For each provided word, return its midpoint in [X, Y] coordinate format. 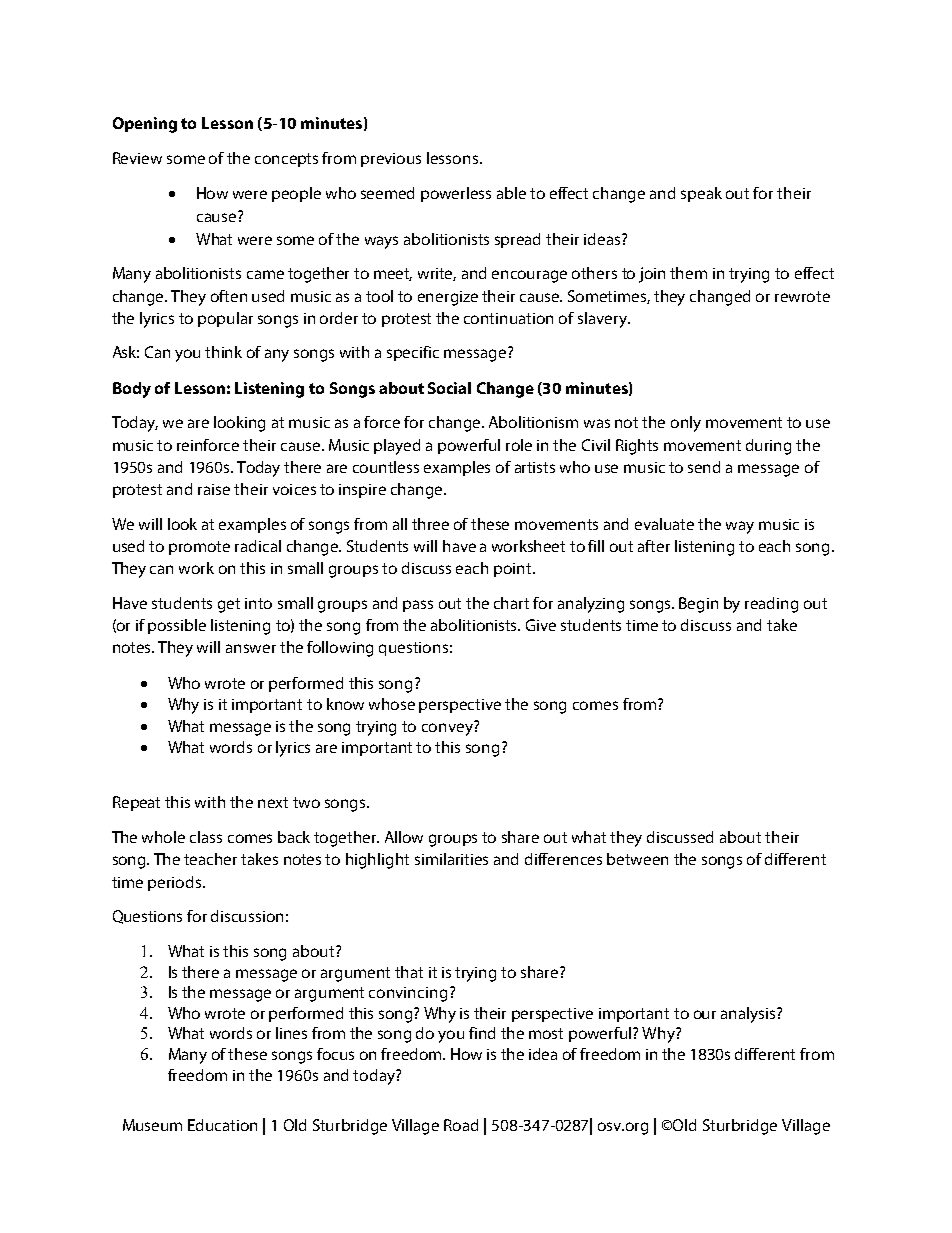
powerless [456, 194]
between [637, 859]
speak [701, 194]
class [206, 837]
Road [461, 1125]
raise [214, 489]
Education [222, 1125]
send [704, 467]
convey [448, 728]
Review [137, 158]
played [397, 447]
